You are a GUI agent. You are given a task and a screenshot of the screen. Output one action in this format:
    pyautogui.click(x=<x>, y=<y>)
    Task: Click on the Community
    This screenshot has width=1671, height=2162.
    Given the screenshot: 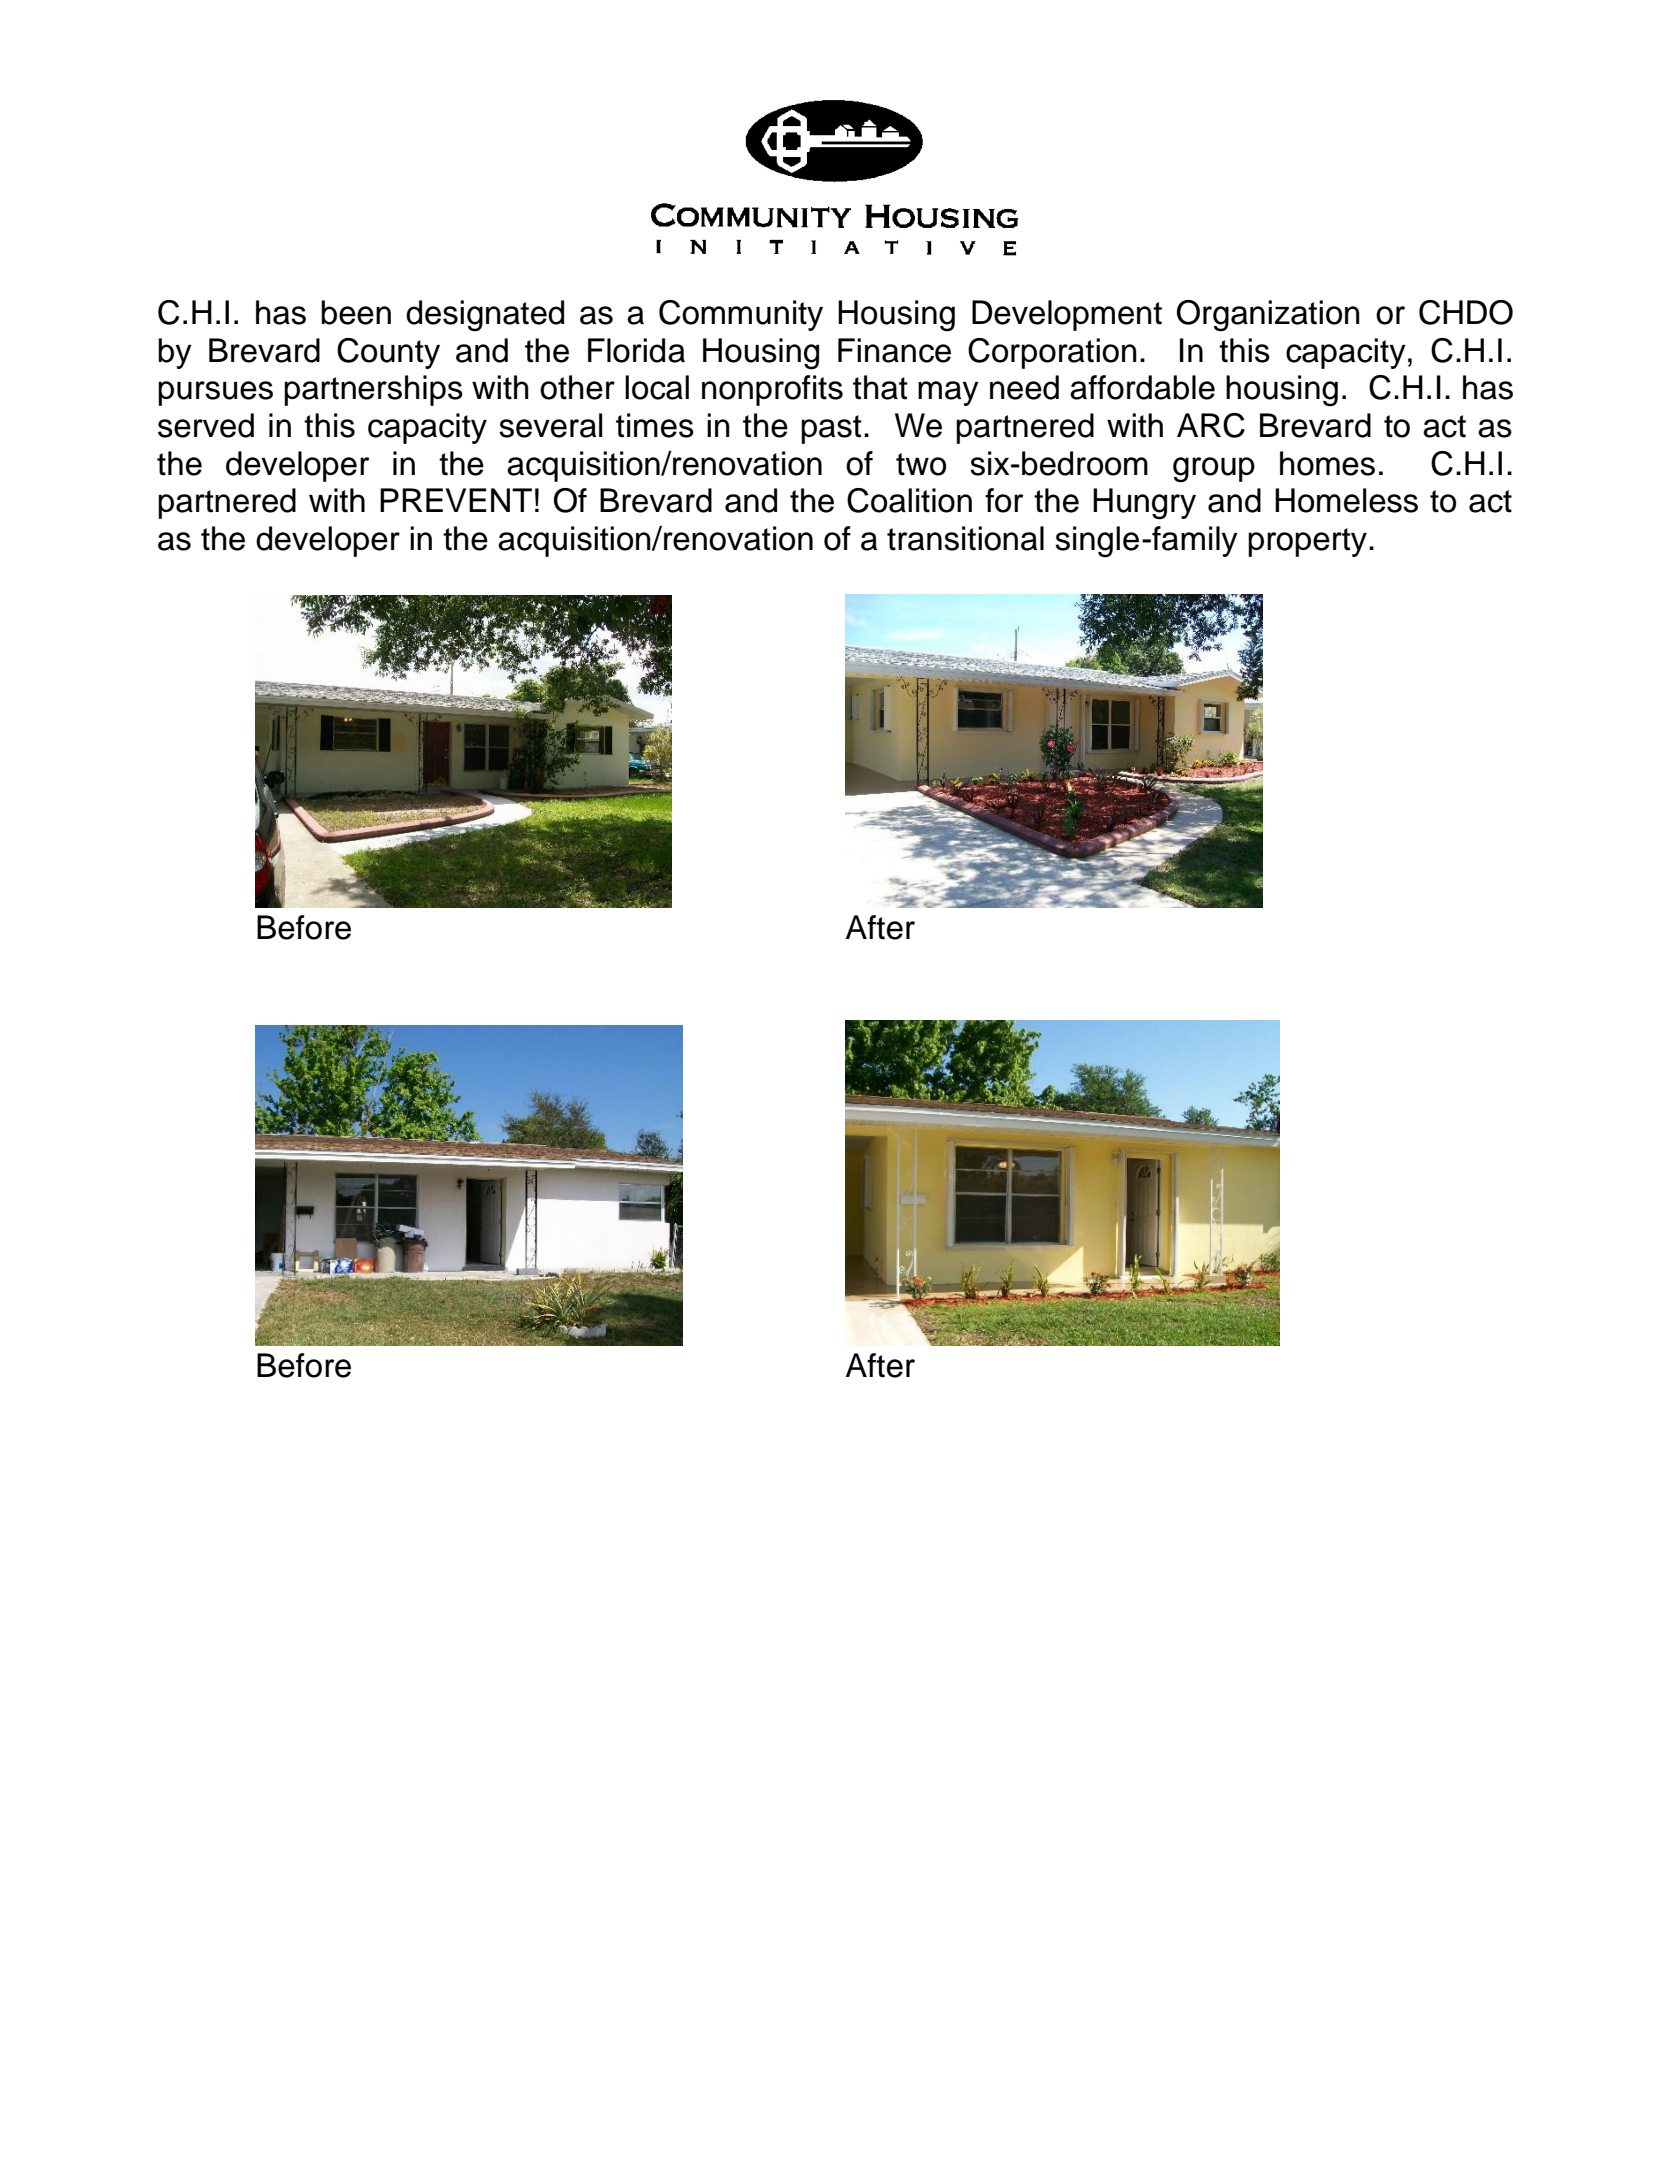 What is the action you would take?
    pyautogui.click(x=741, y=315)
